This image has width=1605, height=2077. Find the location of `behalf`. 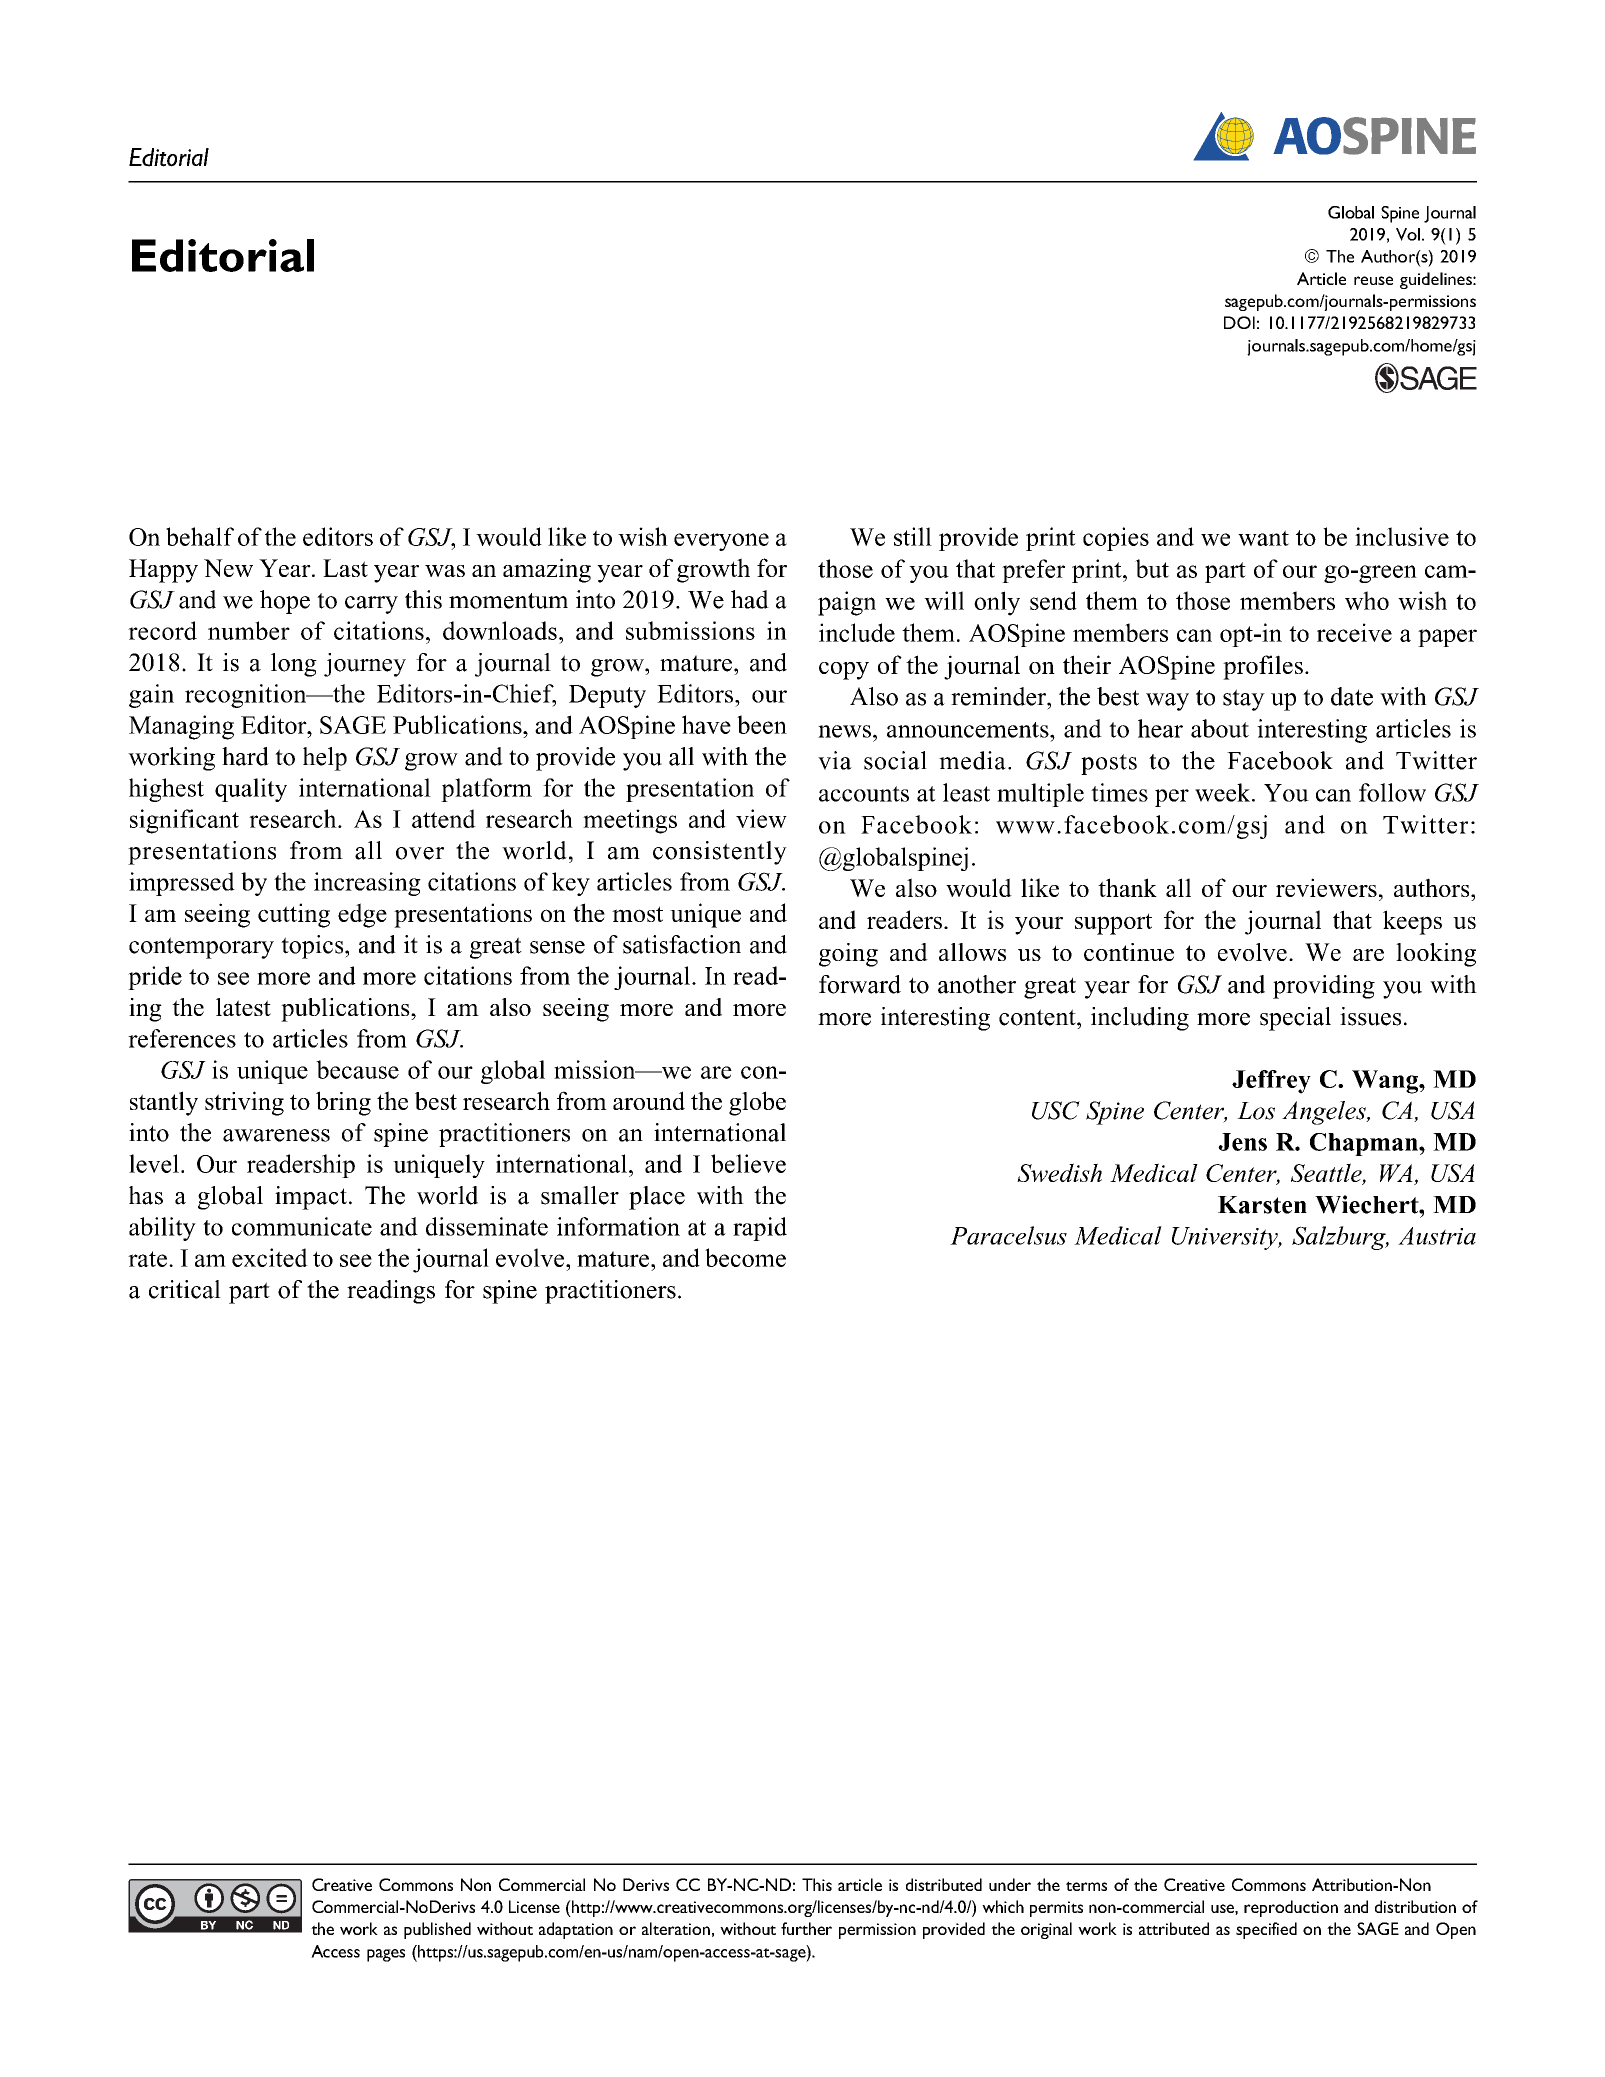

behalf is located at coordinates (200, 536).
